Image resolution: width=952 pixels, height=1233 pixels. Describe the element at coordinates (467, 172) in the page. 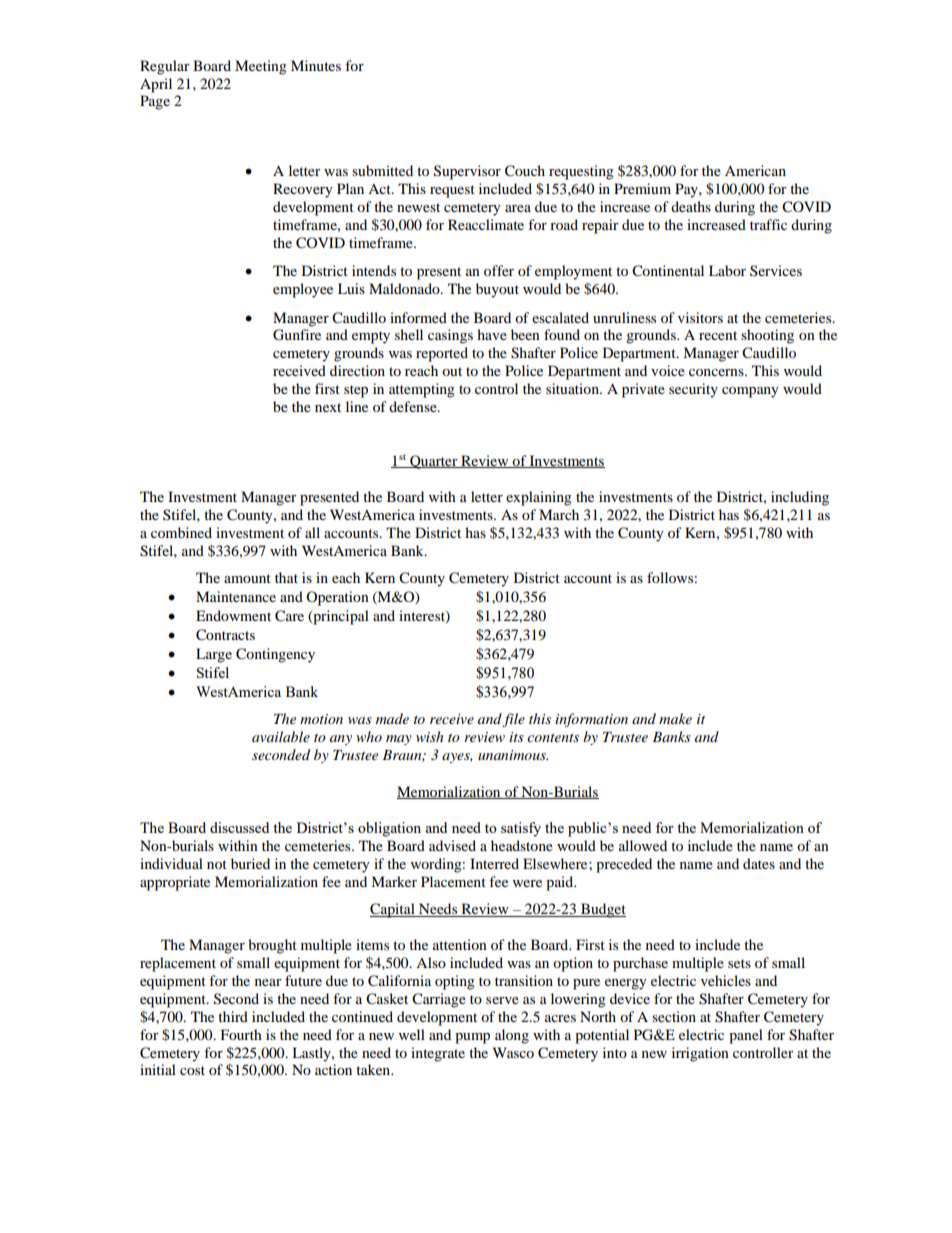

I see `Supervisor` at that location.
